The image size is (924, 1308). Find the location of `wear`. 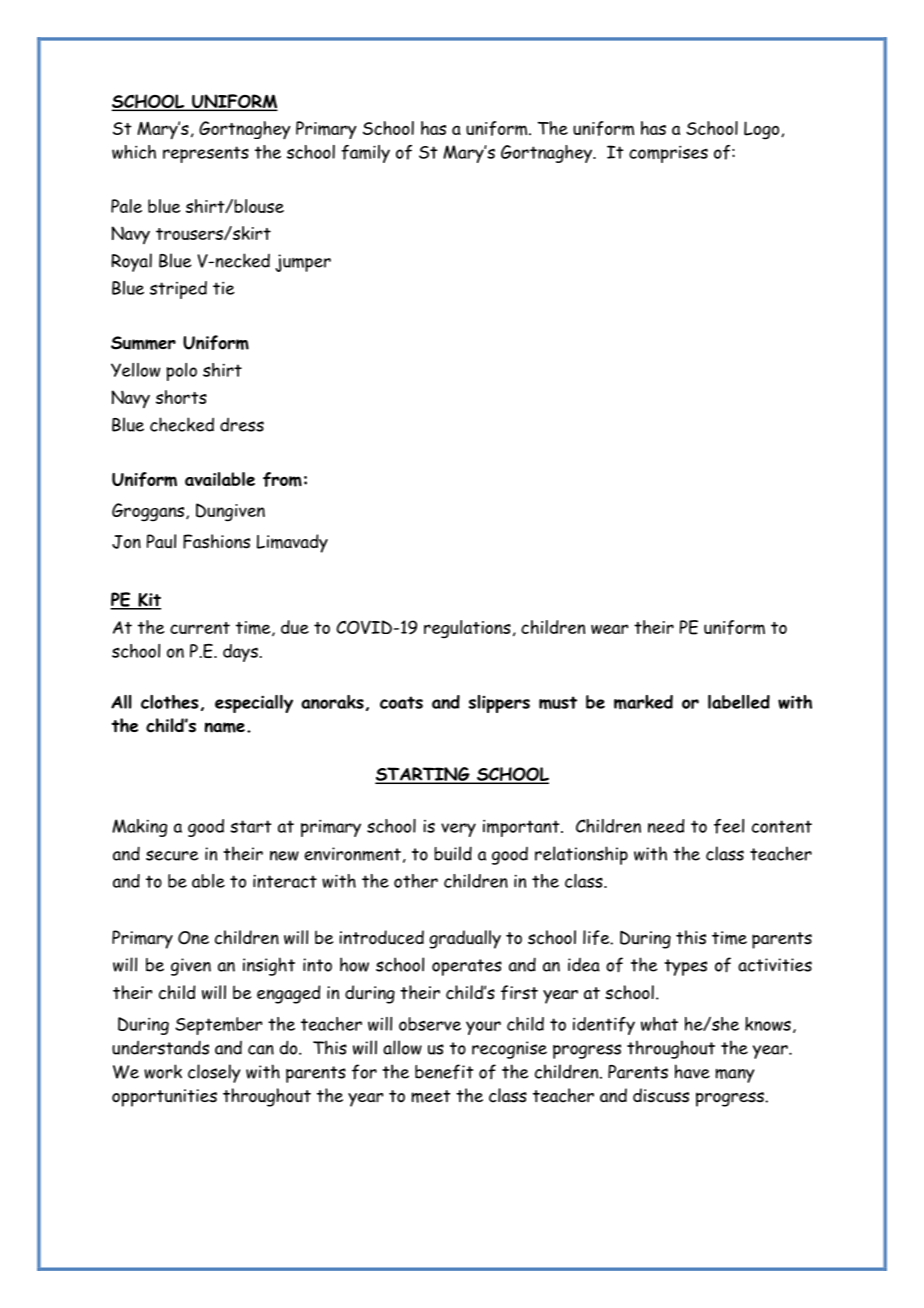

wear is located at coordinates (609, 629).
